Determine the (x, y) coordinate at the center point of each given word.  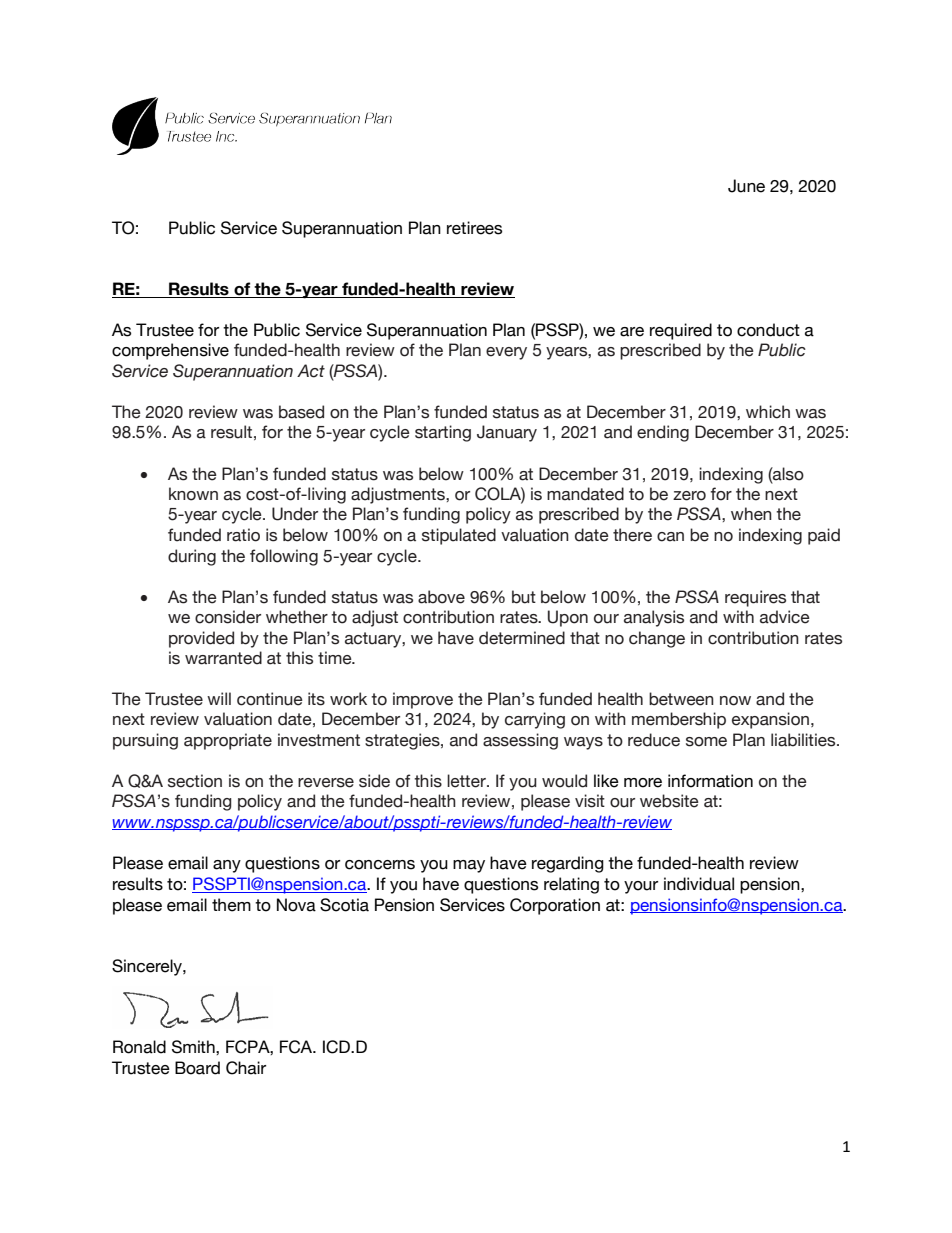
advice (785, 617)
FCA (297, 1047)
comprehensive (170, 351)
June (746, 186)
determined (522, 638)
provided (201, 639)
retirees (474, 228)
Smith (194, 1047)
